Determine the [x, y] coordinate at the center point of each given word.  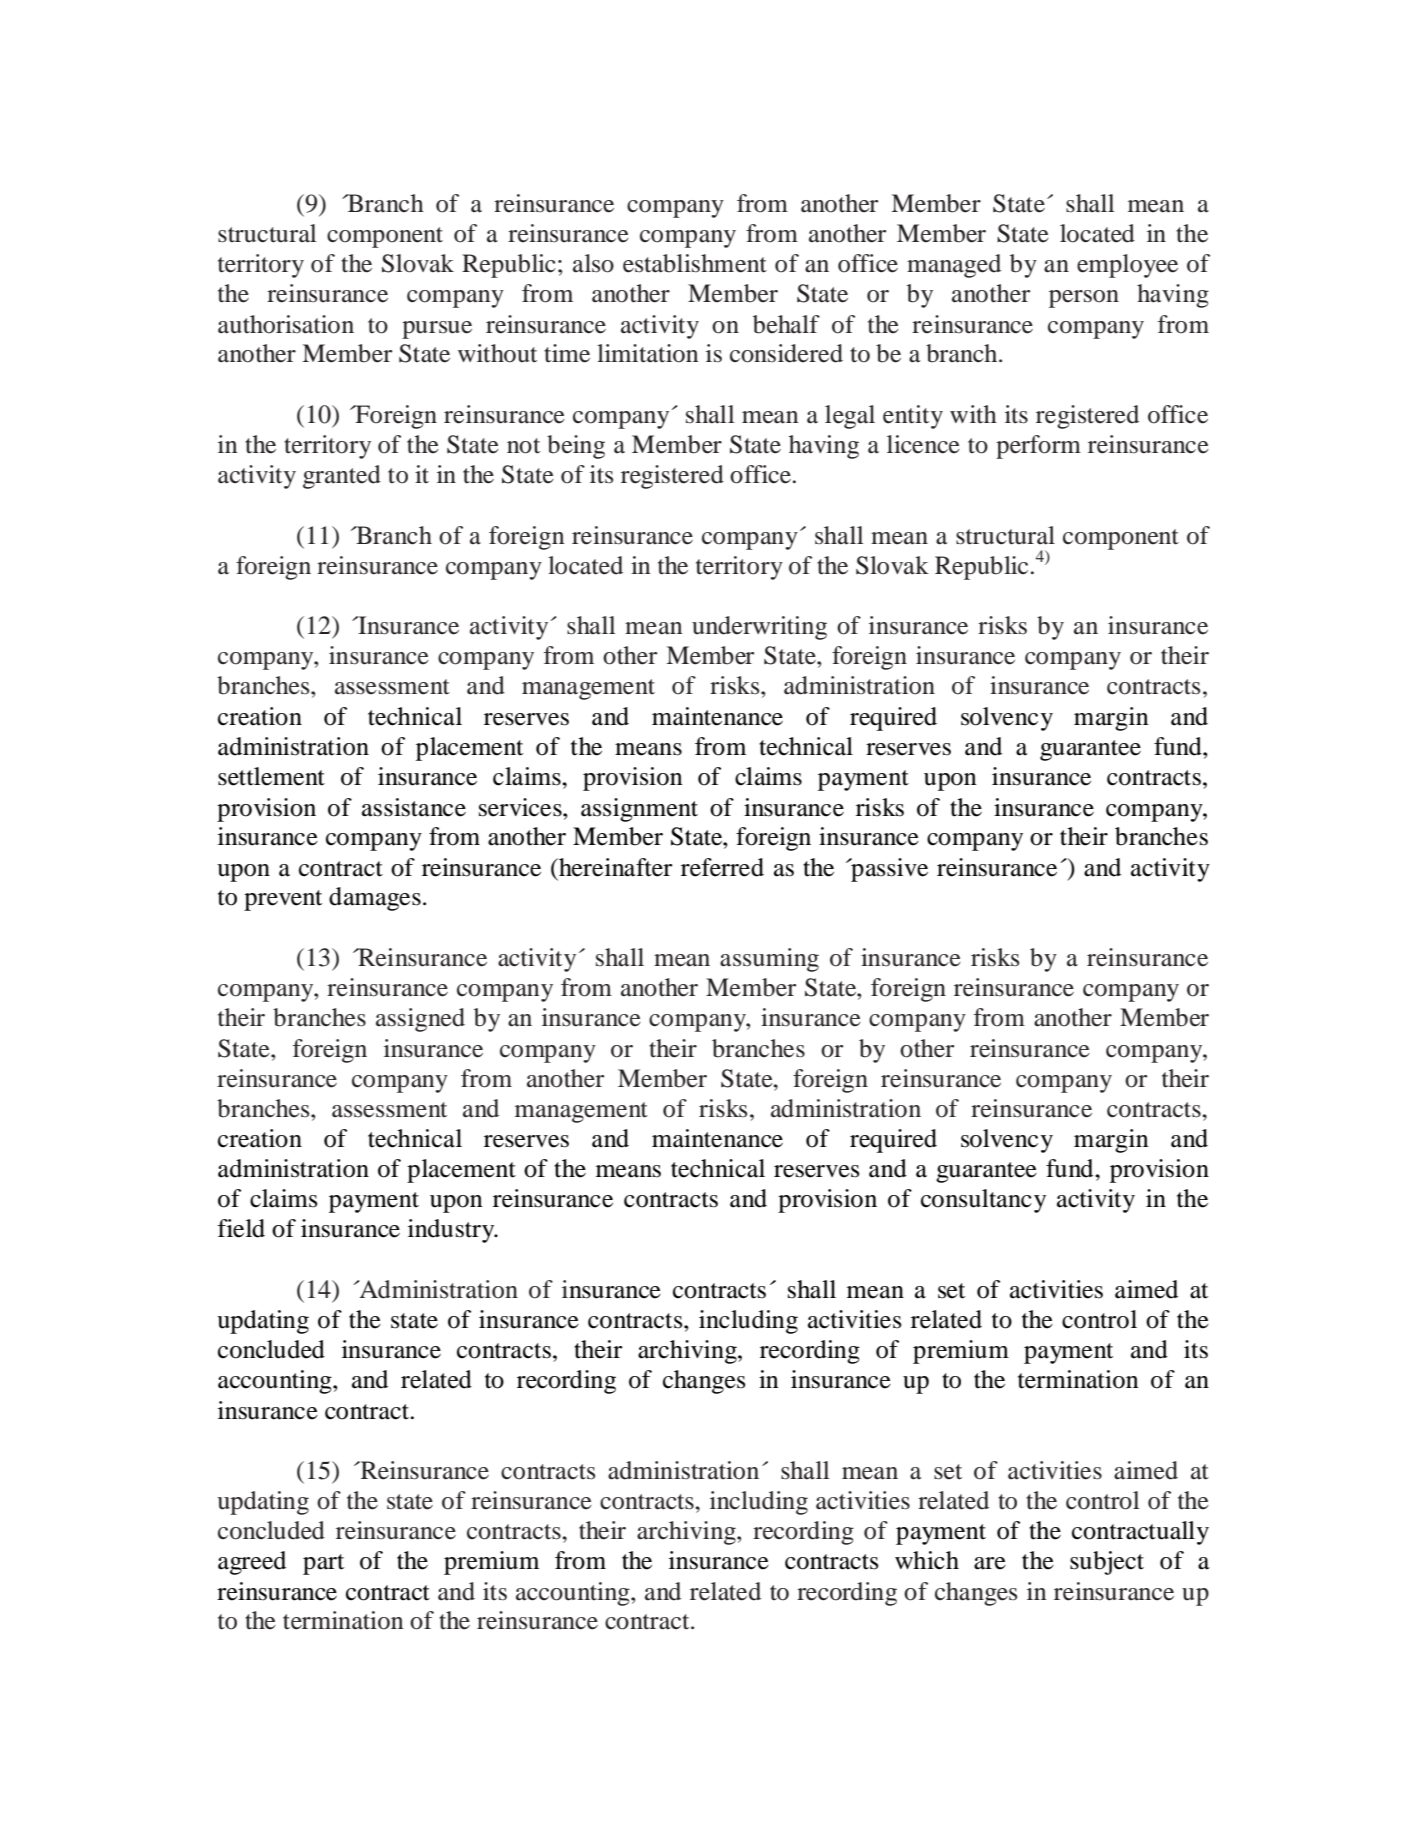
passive [888, 870]
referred [722, 867]
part [323, 1564]
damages [375, 899]
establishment [695, 263]
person [1084, 299]
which [927, 1560]
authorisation [286, 324]
